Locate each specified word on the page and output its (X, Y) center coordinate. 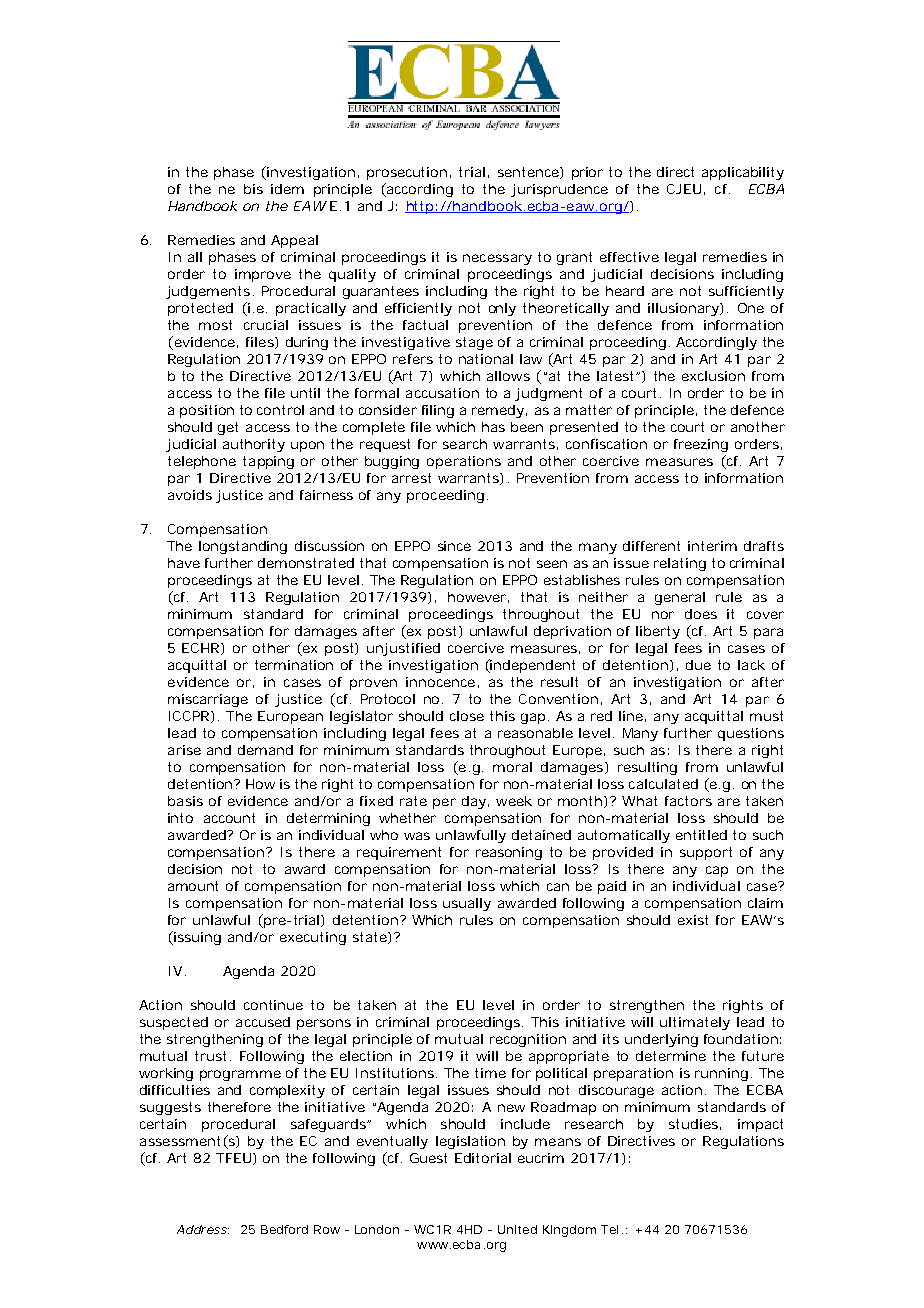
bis (253, 189)
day (474, 802)
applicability (743, 173)
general (680, 598)
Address (202, 1229)
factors (688, 801)
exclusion (713, 376)
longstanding (243, 547)
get (228, 428)
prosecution (407, 173)
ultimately (695, 1023)
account (229, 818)
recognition (528, 1040)
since (454, 546)
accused (263, 1022)
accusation (442, 393)
